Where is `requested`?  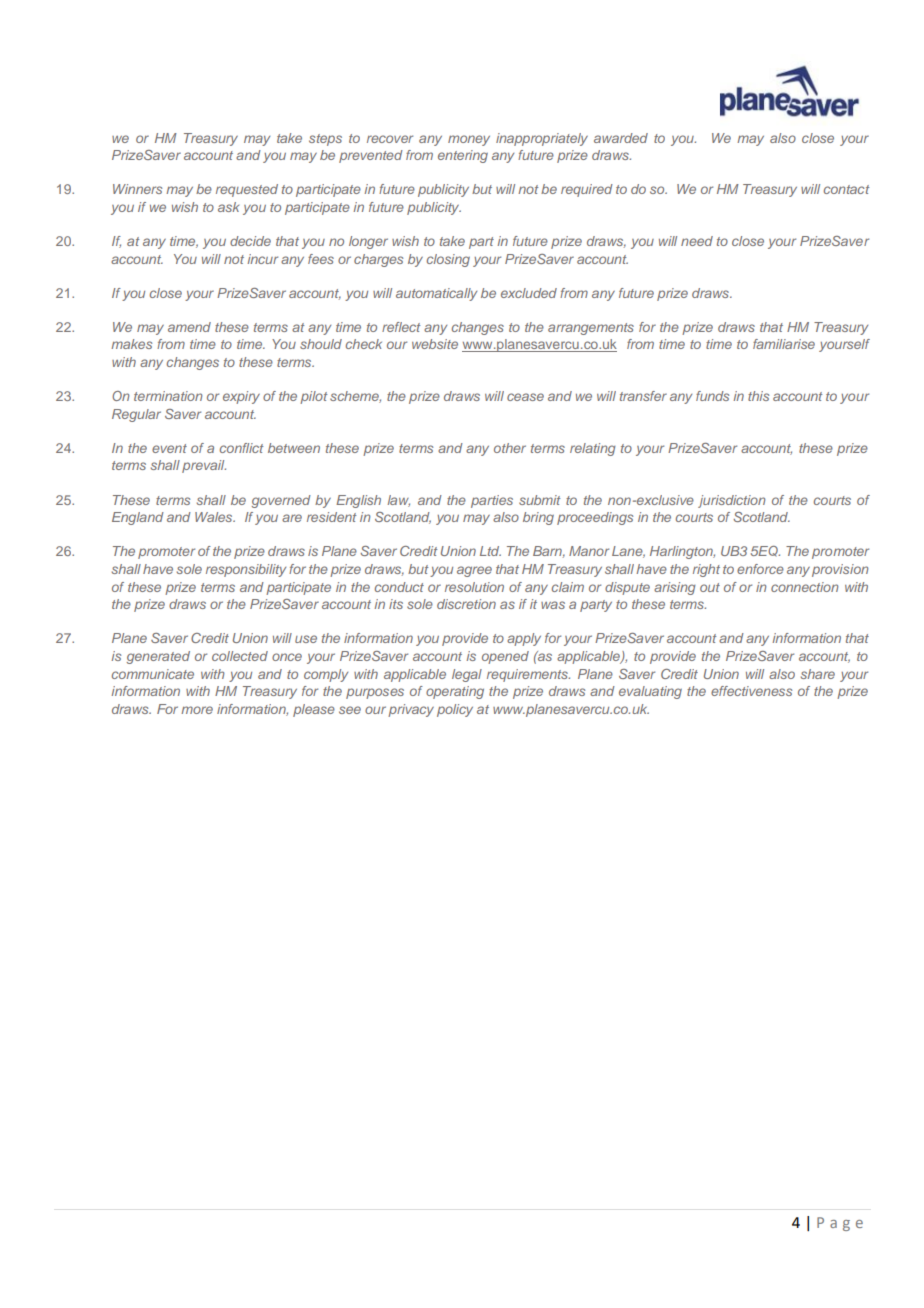 requested is located at coordinates (247, 190).
